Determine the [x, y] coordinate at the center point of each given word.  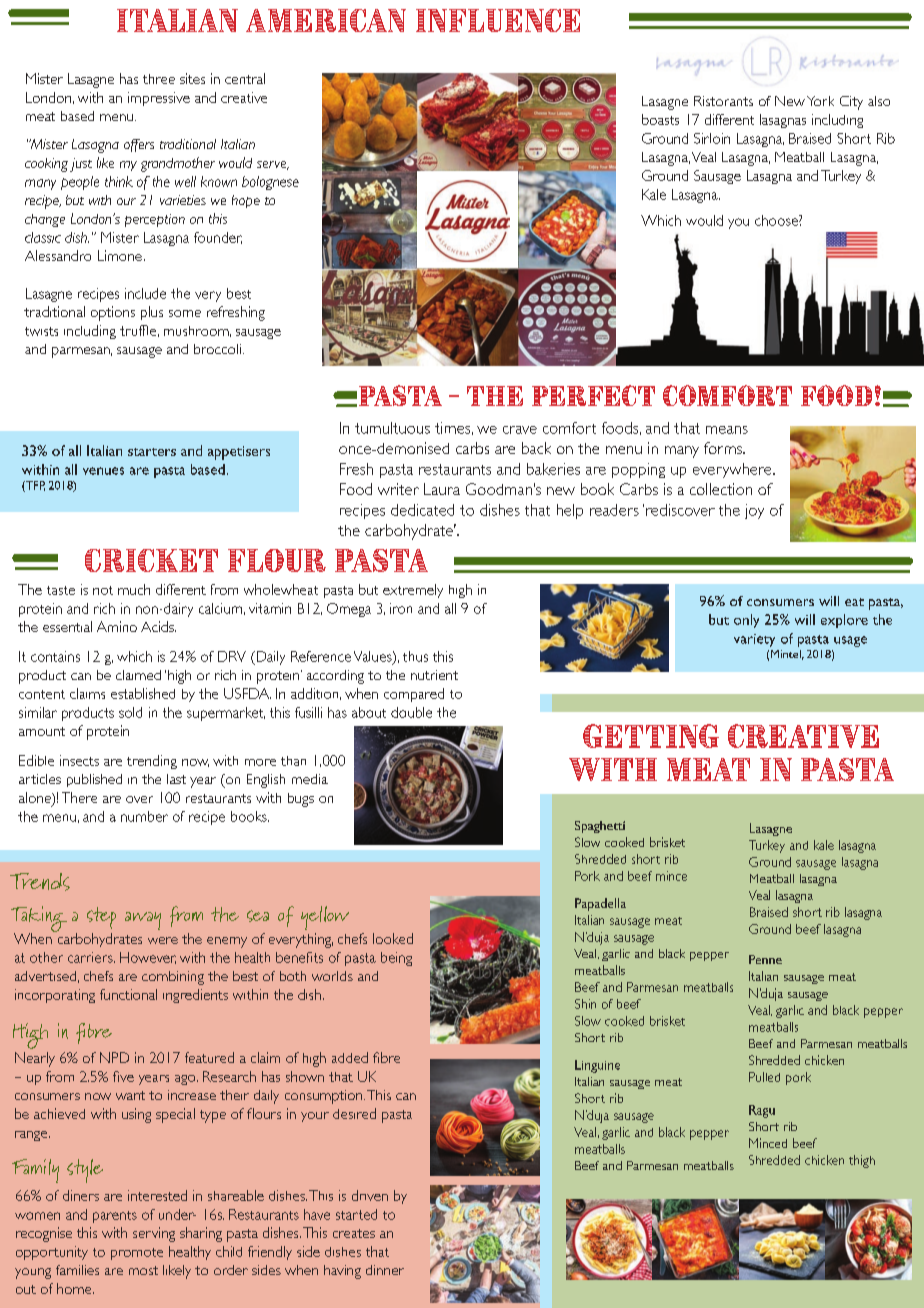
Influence [498, 20]
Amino [117, 626]
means [727, 430]
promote [137, 1254]
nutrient [434, 675]
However [148, 958]
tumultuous [392, 428]
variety [754, 640]
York [820, 101]
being [396, 959]
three [159, 79]
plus [152, 313]
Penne [765, 959]
